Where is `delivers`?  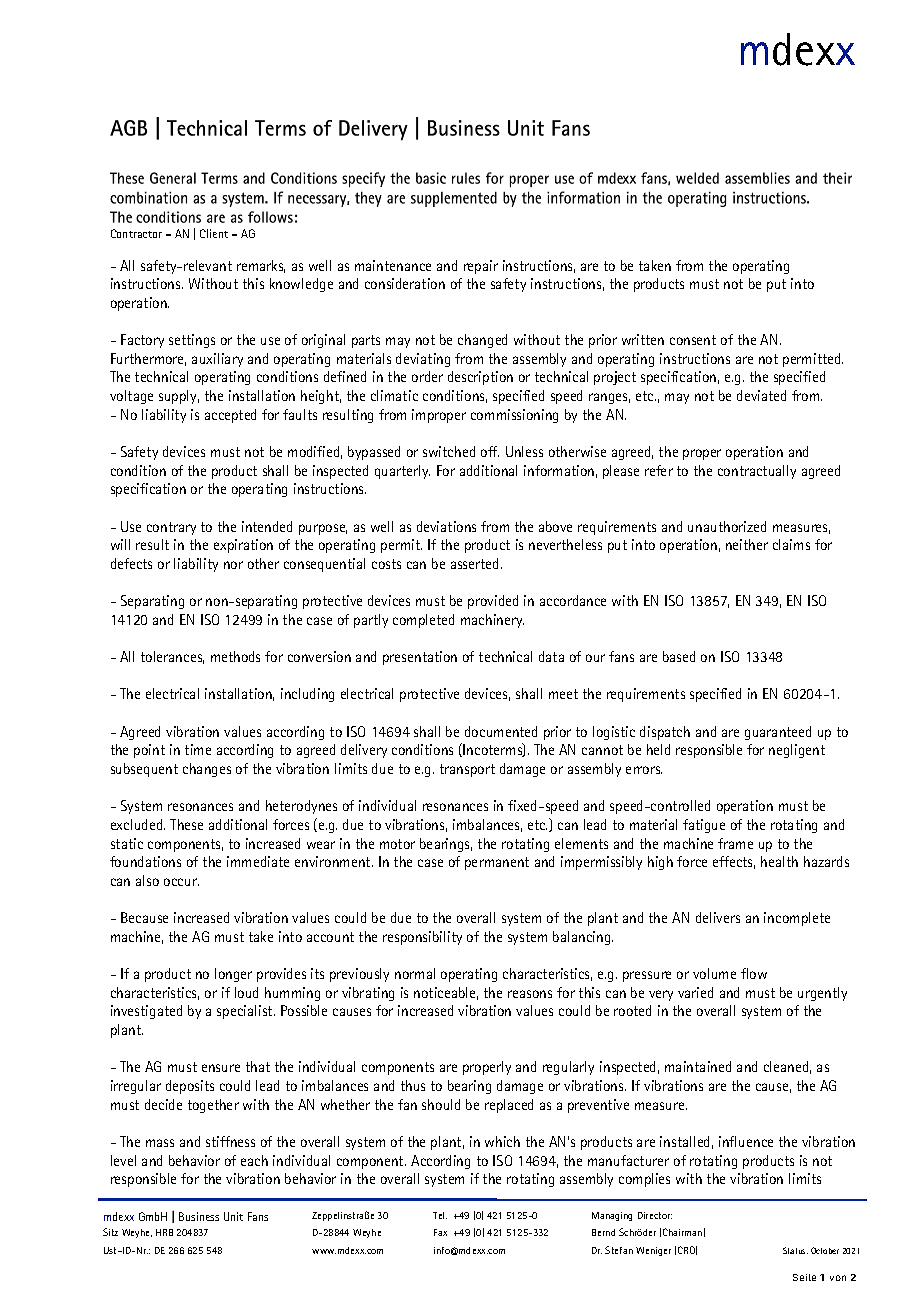
delivers is located at coordinates (718, 917).
